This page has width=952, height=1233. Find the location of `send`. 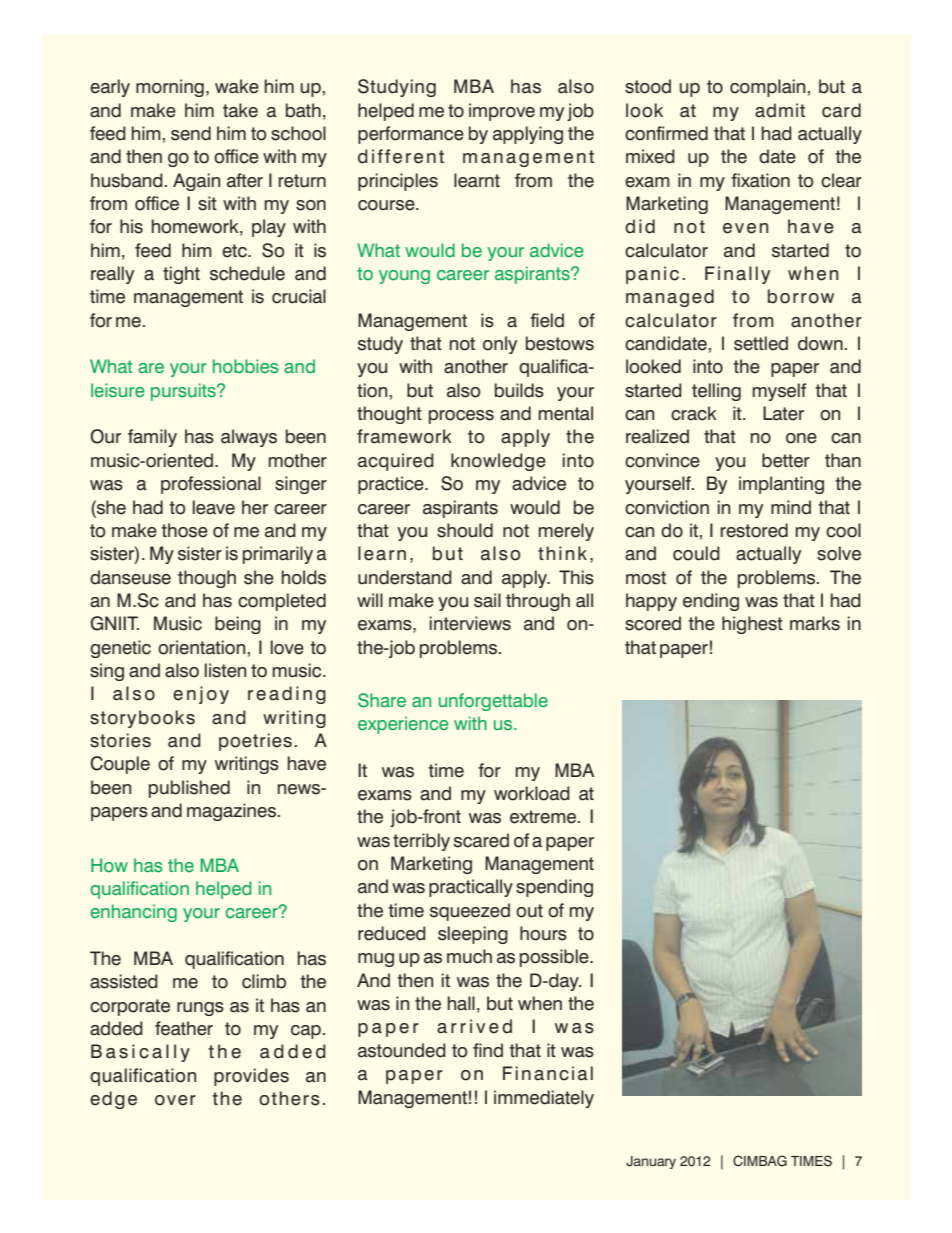

send is located at coordinates (191, 133).
